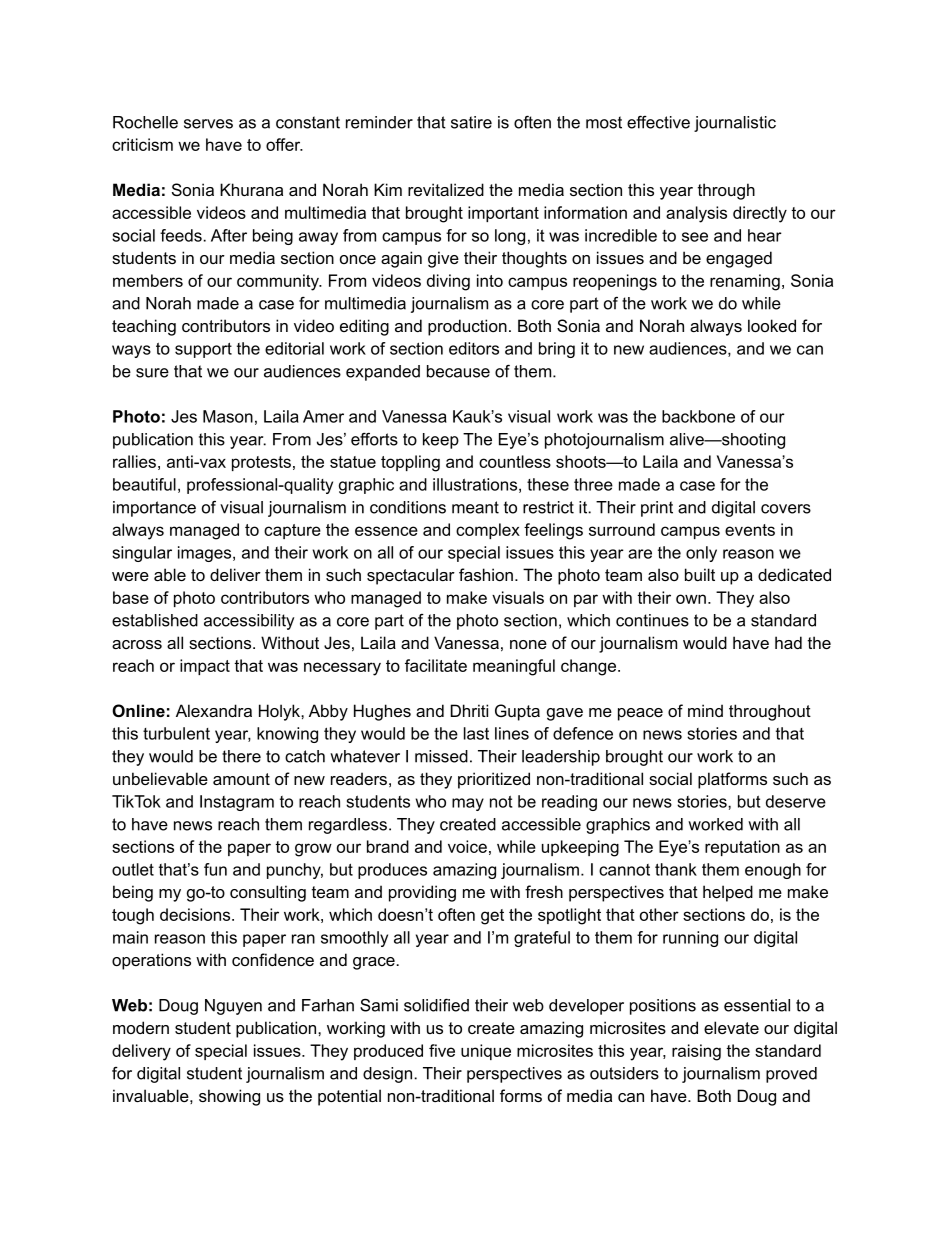 Image resolution: width=952 pixels, height=1233 pixels. I want to click on serves, so click(208, 124).
